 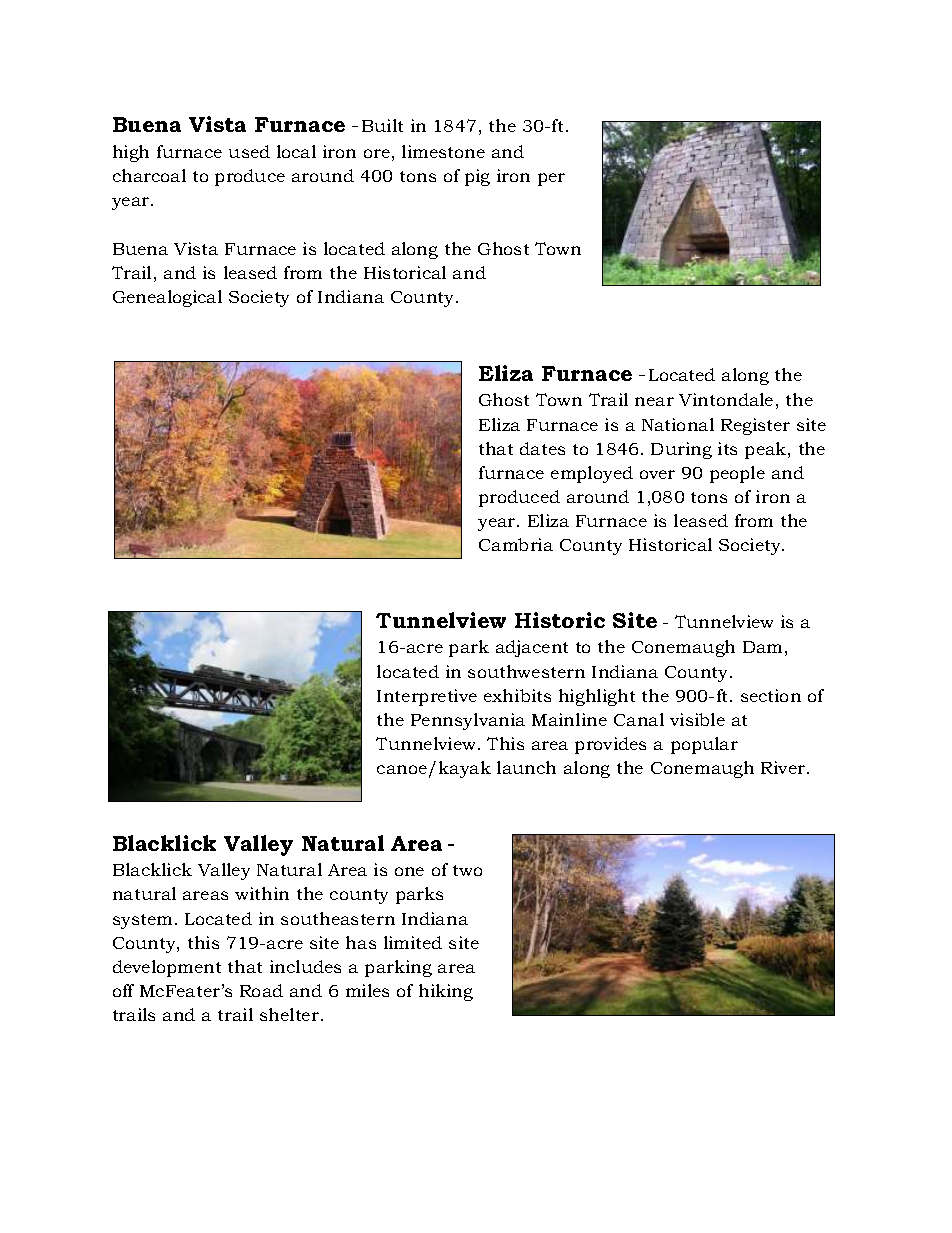 What do you see at coordinates (654, 401) in the page?
I see `near` at bounding box center [654, 401].
